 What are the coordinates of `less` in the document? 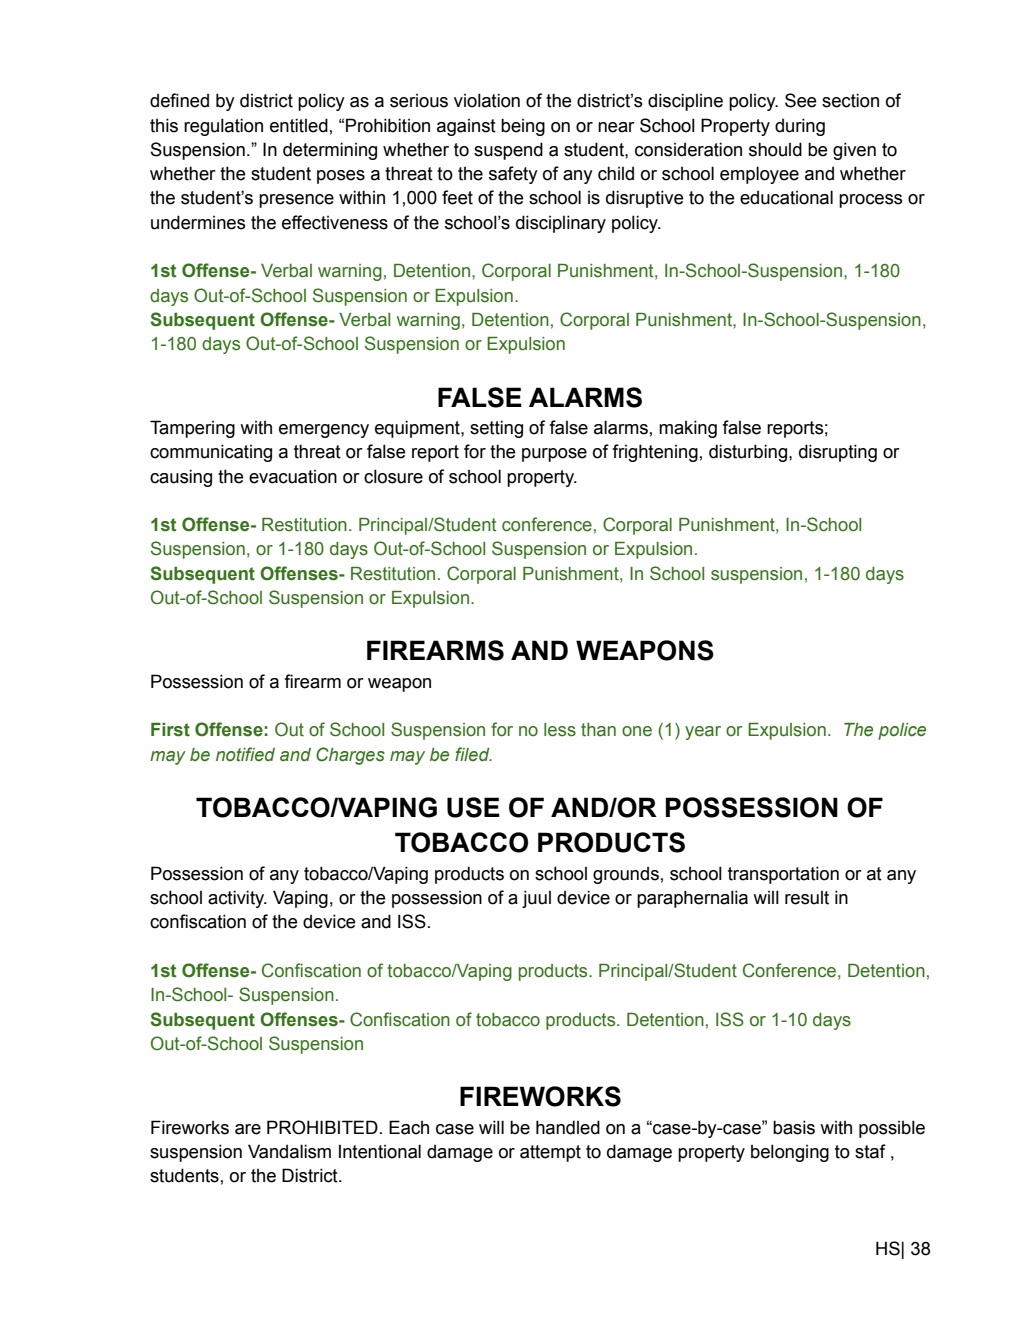 It's located at (560, 730).
